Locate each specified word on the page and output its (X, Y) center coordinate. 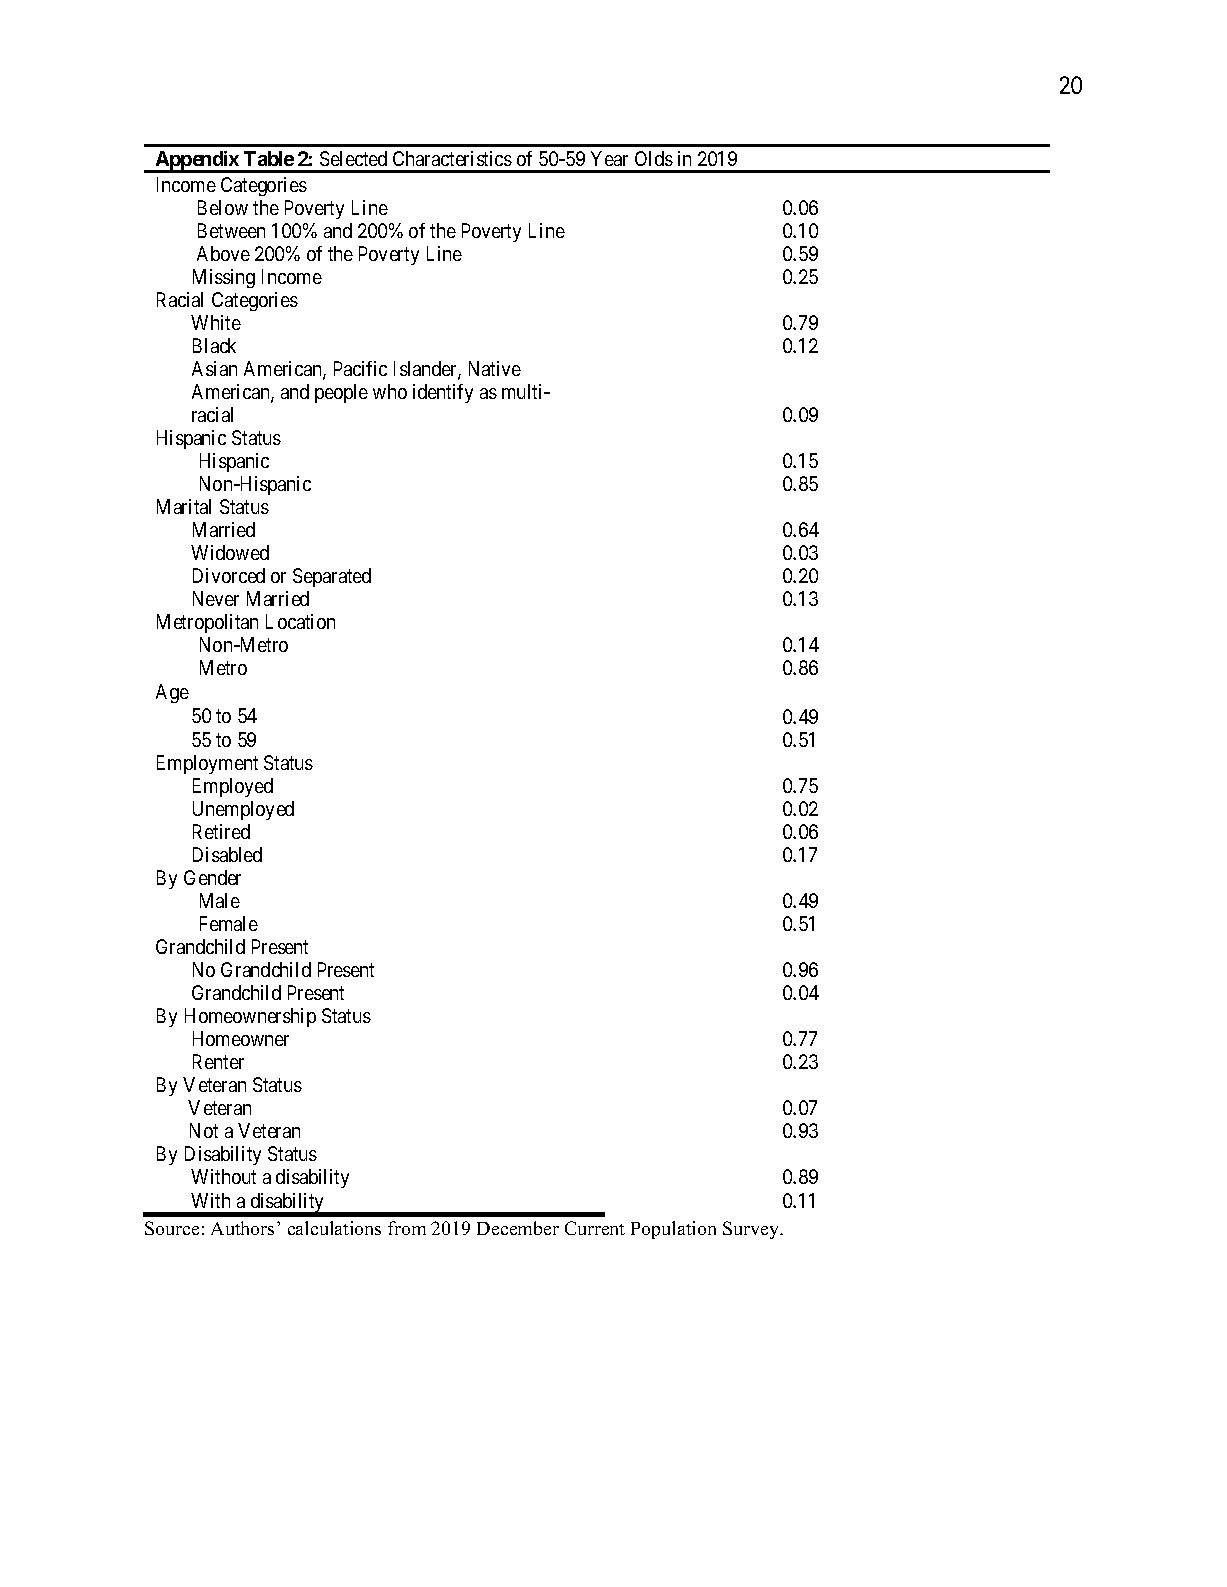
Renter (218, 1061)
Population (673, 1230)
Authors (242, 1228)
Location (300, 621)
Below (223, 207)
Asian (214, 368)
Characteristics (452, 158)
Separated (332, 577)
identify (443, 393)
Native (495, 368)
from (407, 1228)
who (390, 391)
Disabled (227, 854)
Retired (221, 831)
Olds (654, 158)
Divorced (229, 575)
